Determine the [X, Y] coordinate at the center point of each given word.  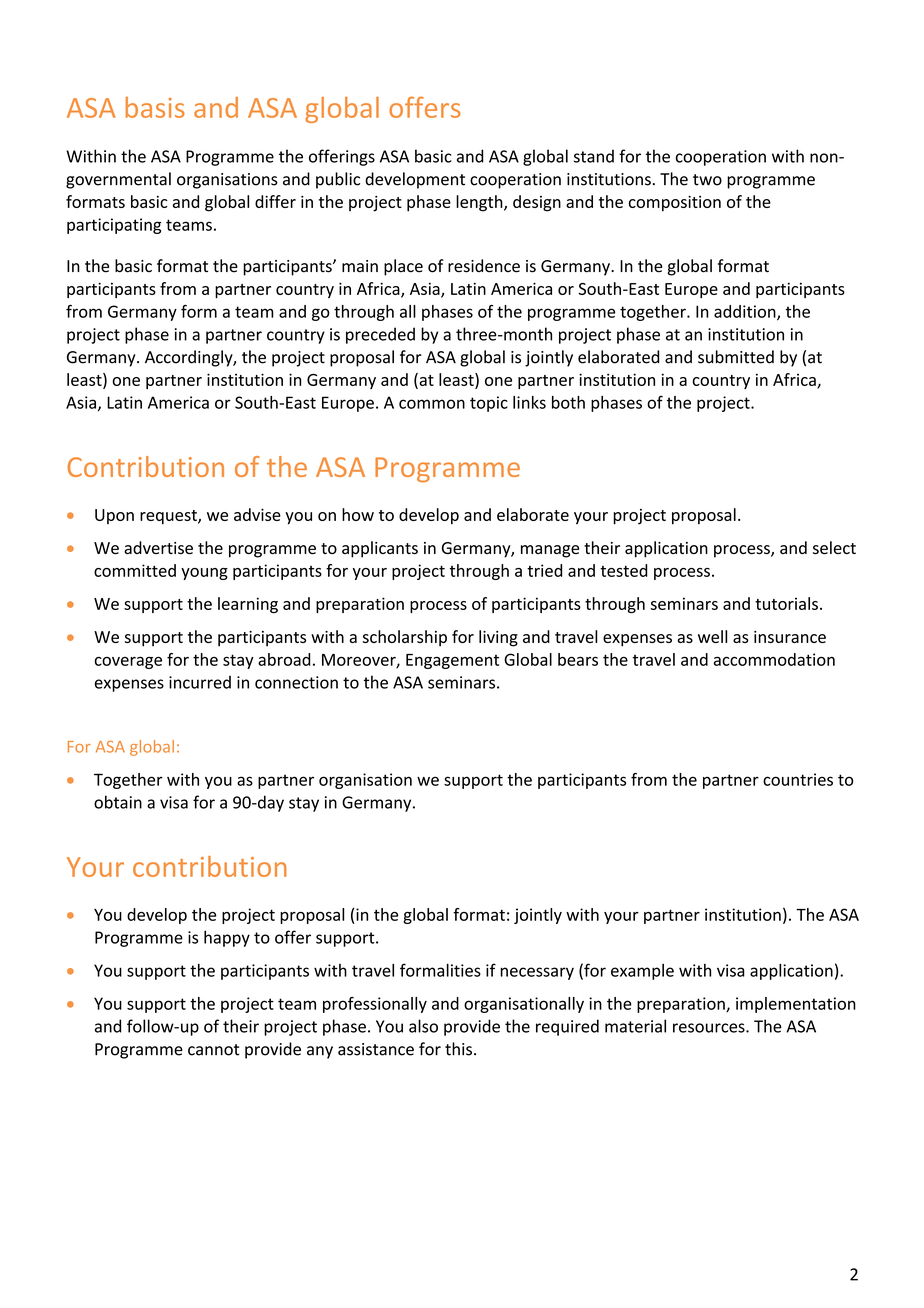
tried [544, 570]
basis [155, 107]
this [458, 1049]
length [480, 203]
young [204, 574]
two [707, 180]
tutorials [786, 603]
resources [710, 1028]
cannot [214, 1050]
